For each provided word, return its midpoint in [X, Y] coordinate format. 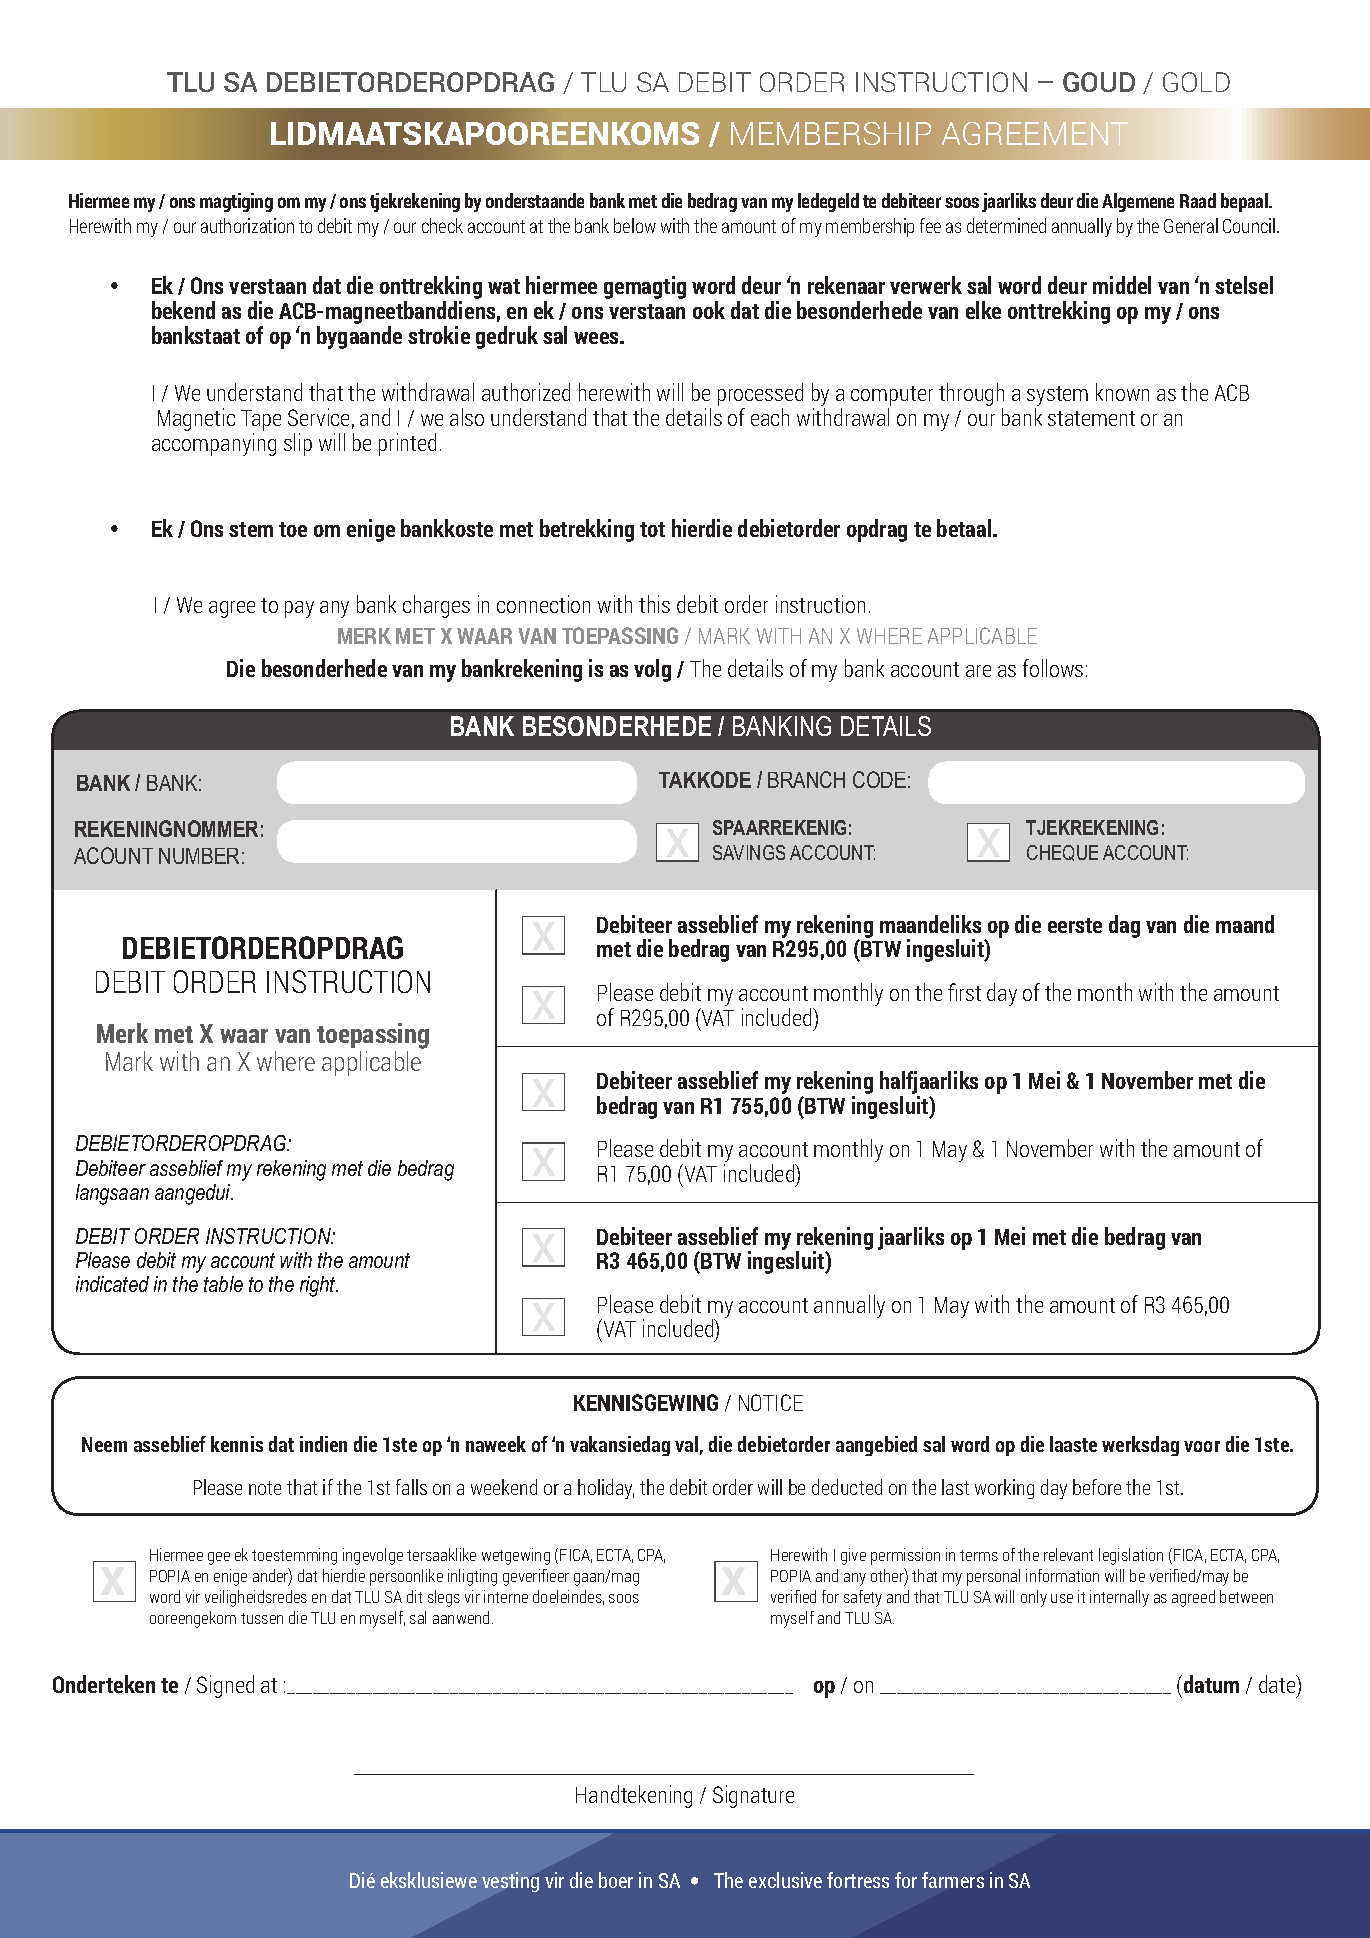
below [635, 225]
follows [1053, 668]
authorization [247, 225]
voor [1202, 1446]
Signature [753, 1796]
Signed [225, 1686]
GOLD [1196, 82]
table [223, 1284]
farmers [953, 1880]
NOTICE [771, 1402]
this [654, 604]
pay [299, 609]
